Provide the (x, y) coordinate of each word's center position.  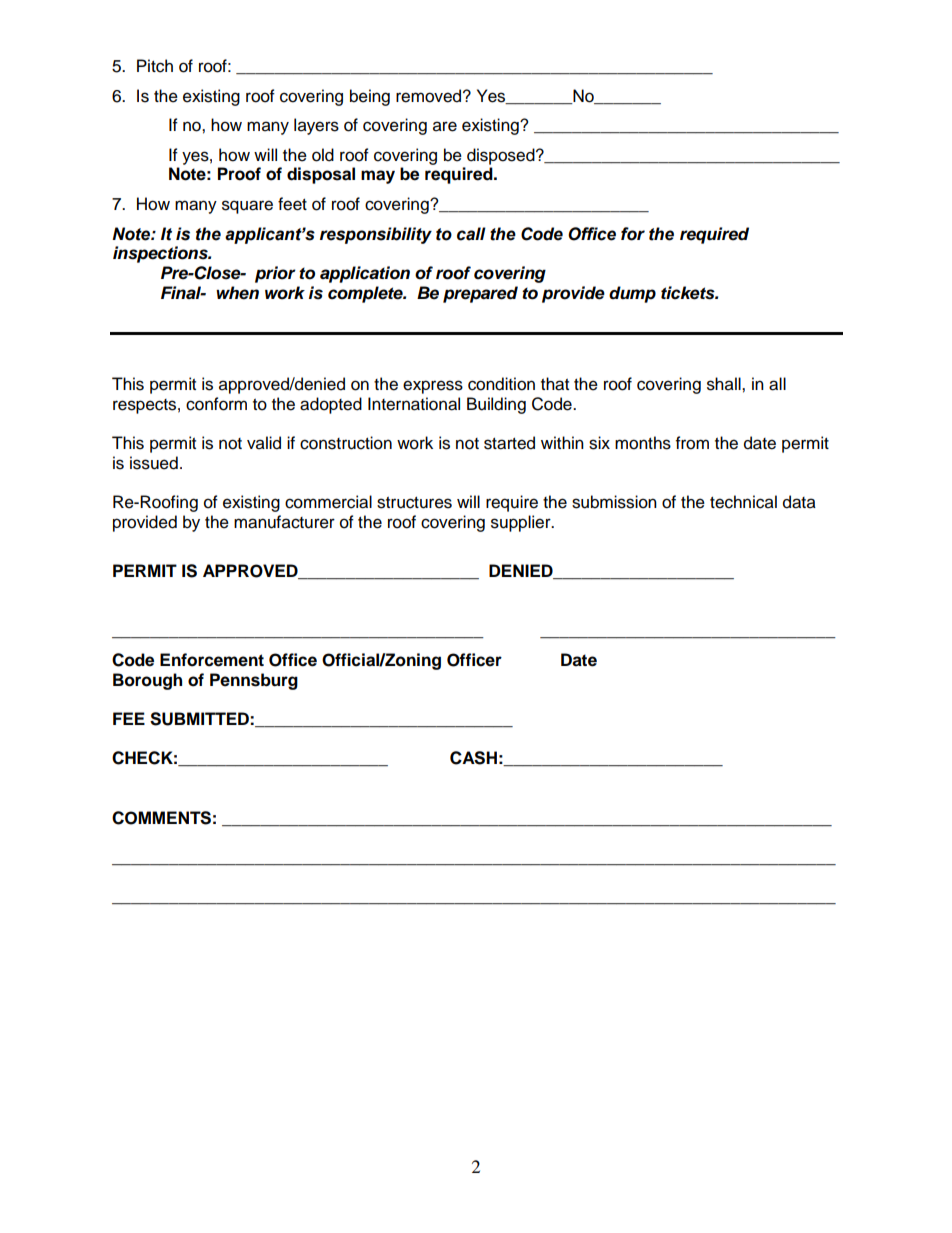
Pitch (155, 66)
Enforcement (212, 660)
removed (430, 96)
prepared (480, 294)
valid (264, 443)
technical (743, 502)
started (509, 443)
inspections (161, 254)
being (370, 97)
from (692, 443)
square (247, 207)
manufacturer (284, 522)
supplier (522, 523)
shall (725, 384)
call (471, 234)
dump (632, 294)
